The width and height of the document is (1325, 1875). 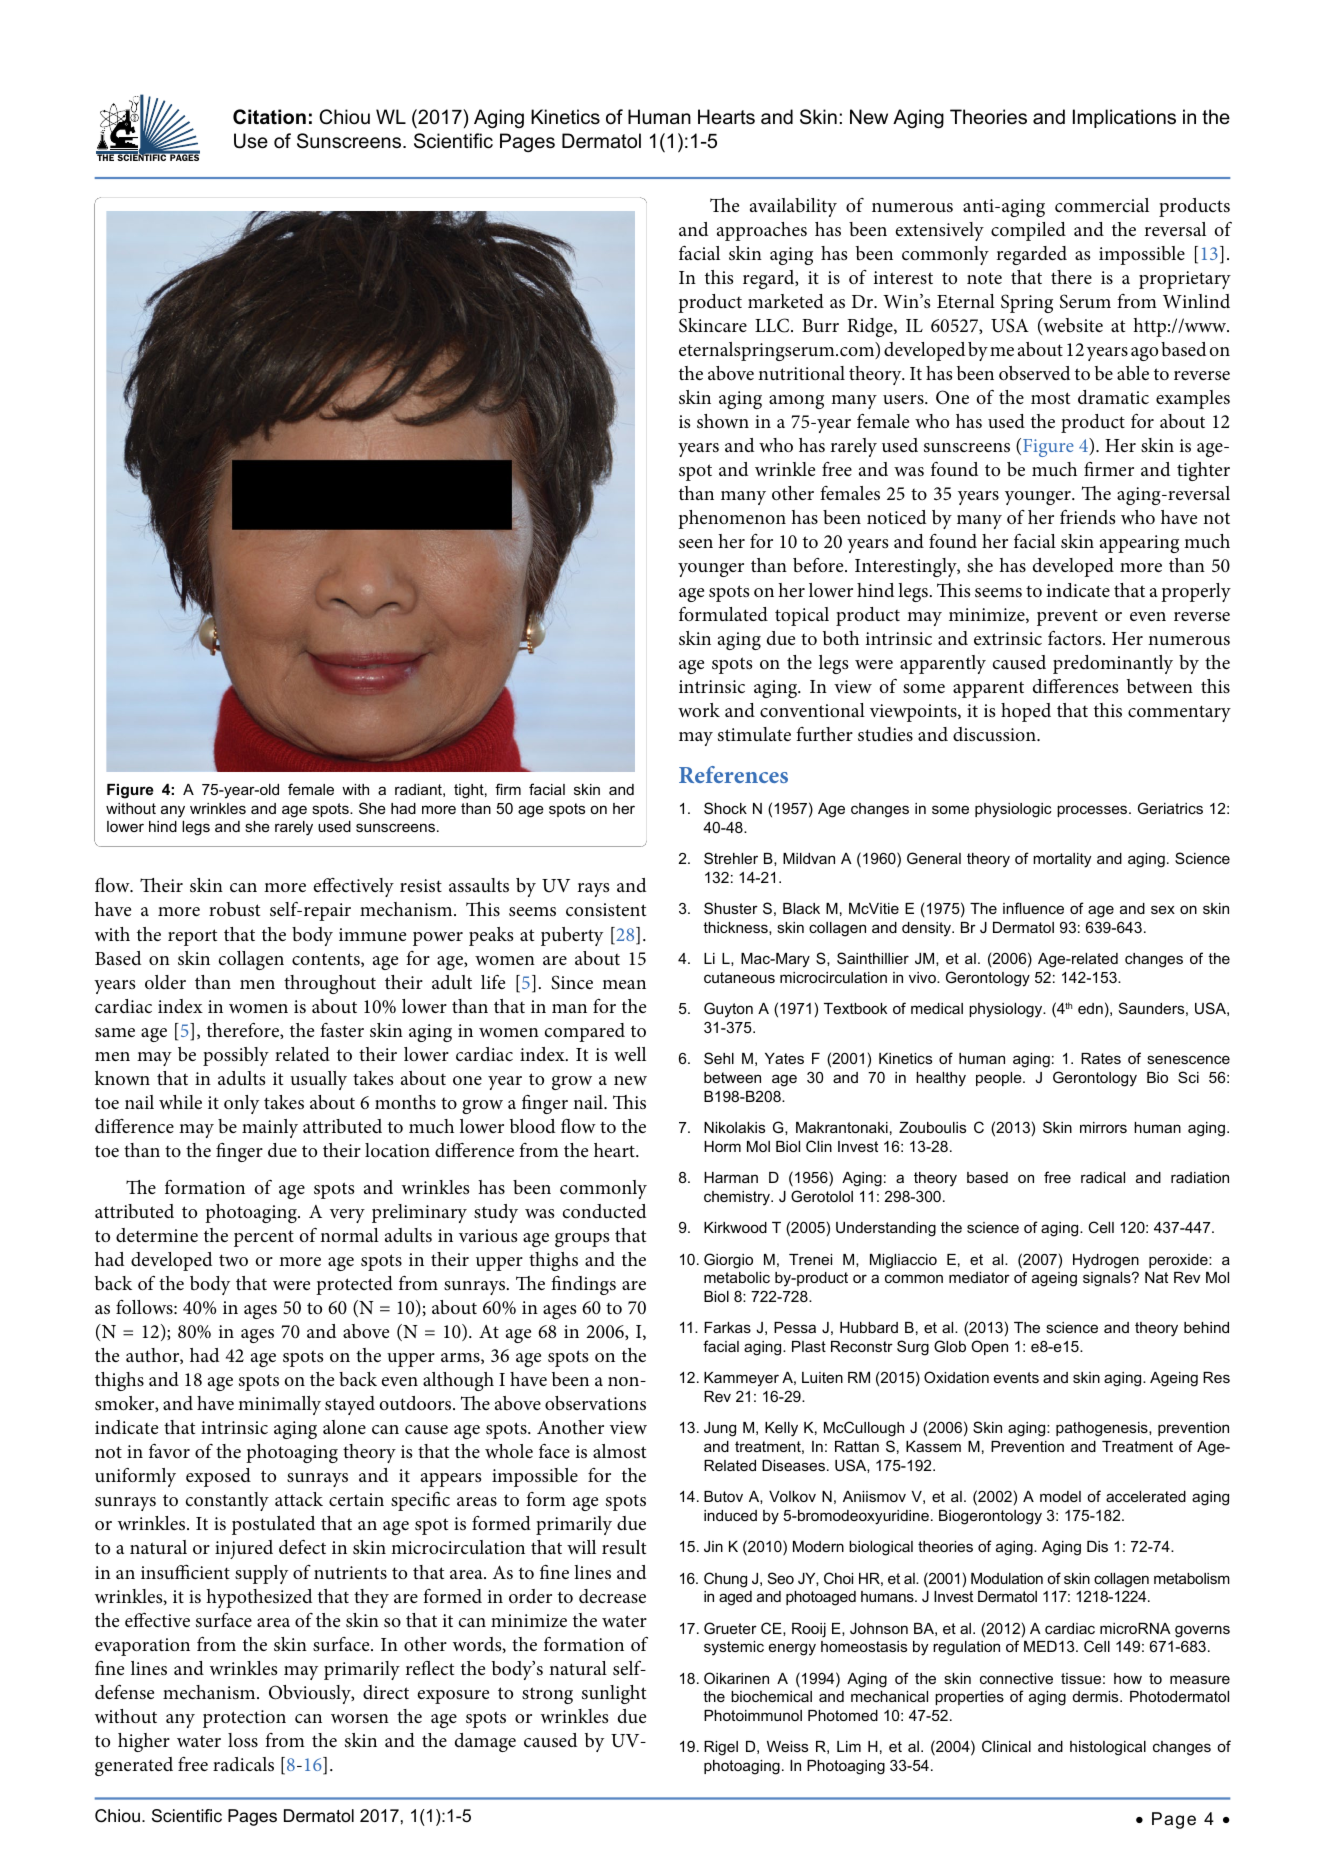 I want to click on seen, so click(x=696, y=543).
